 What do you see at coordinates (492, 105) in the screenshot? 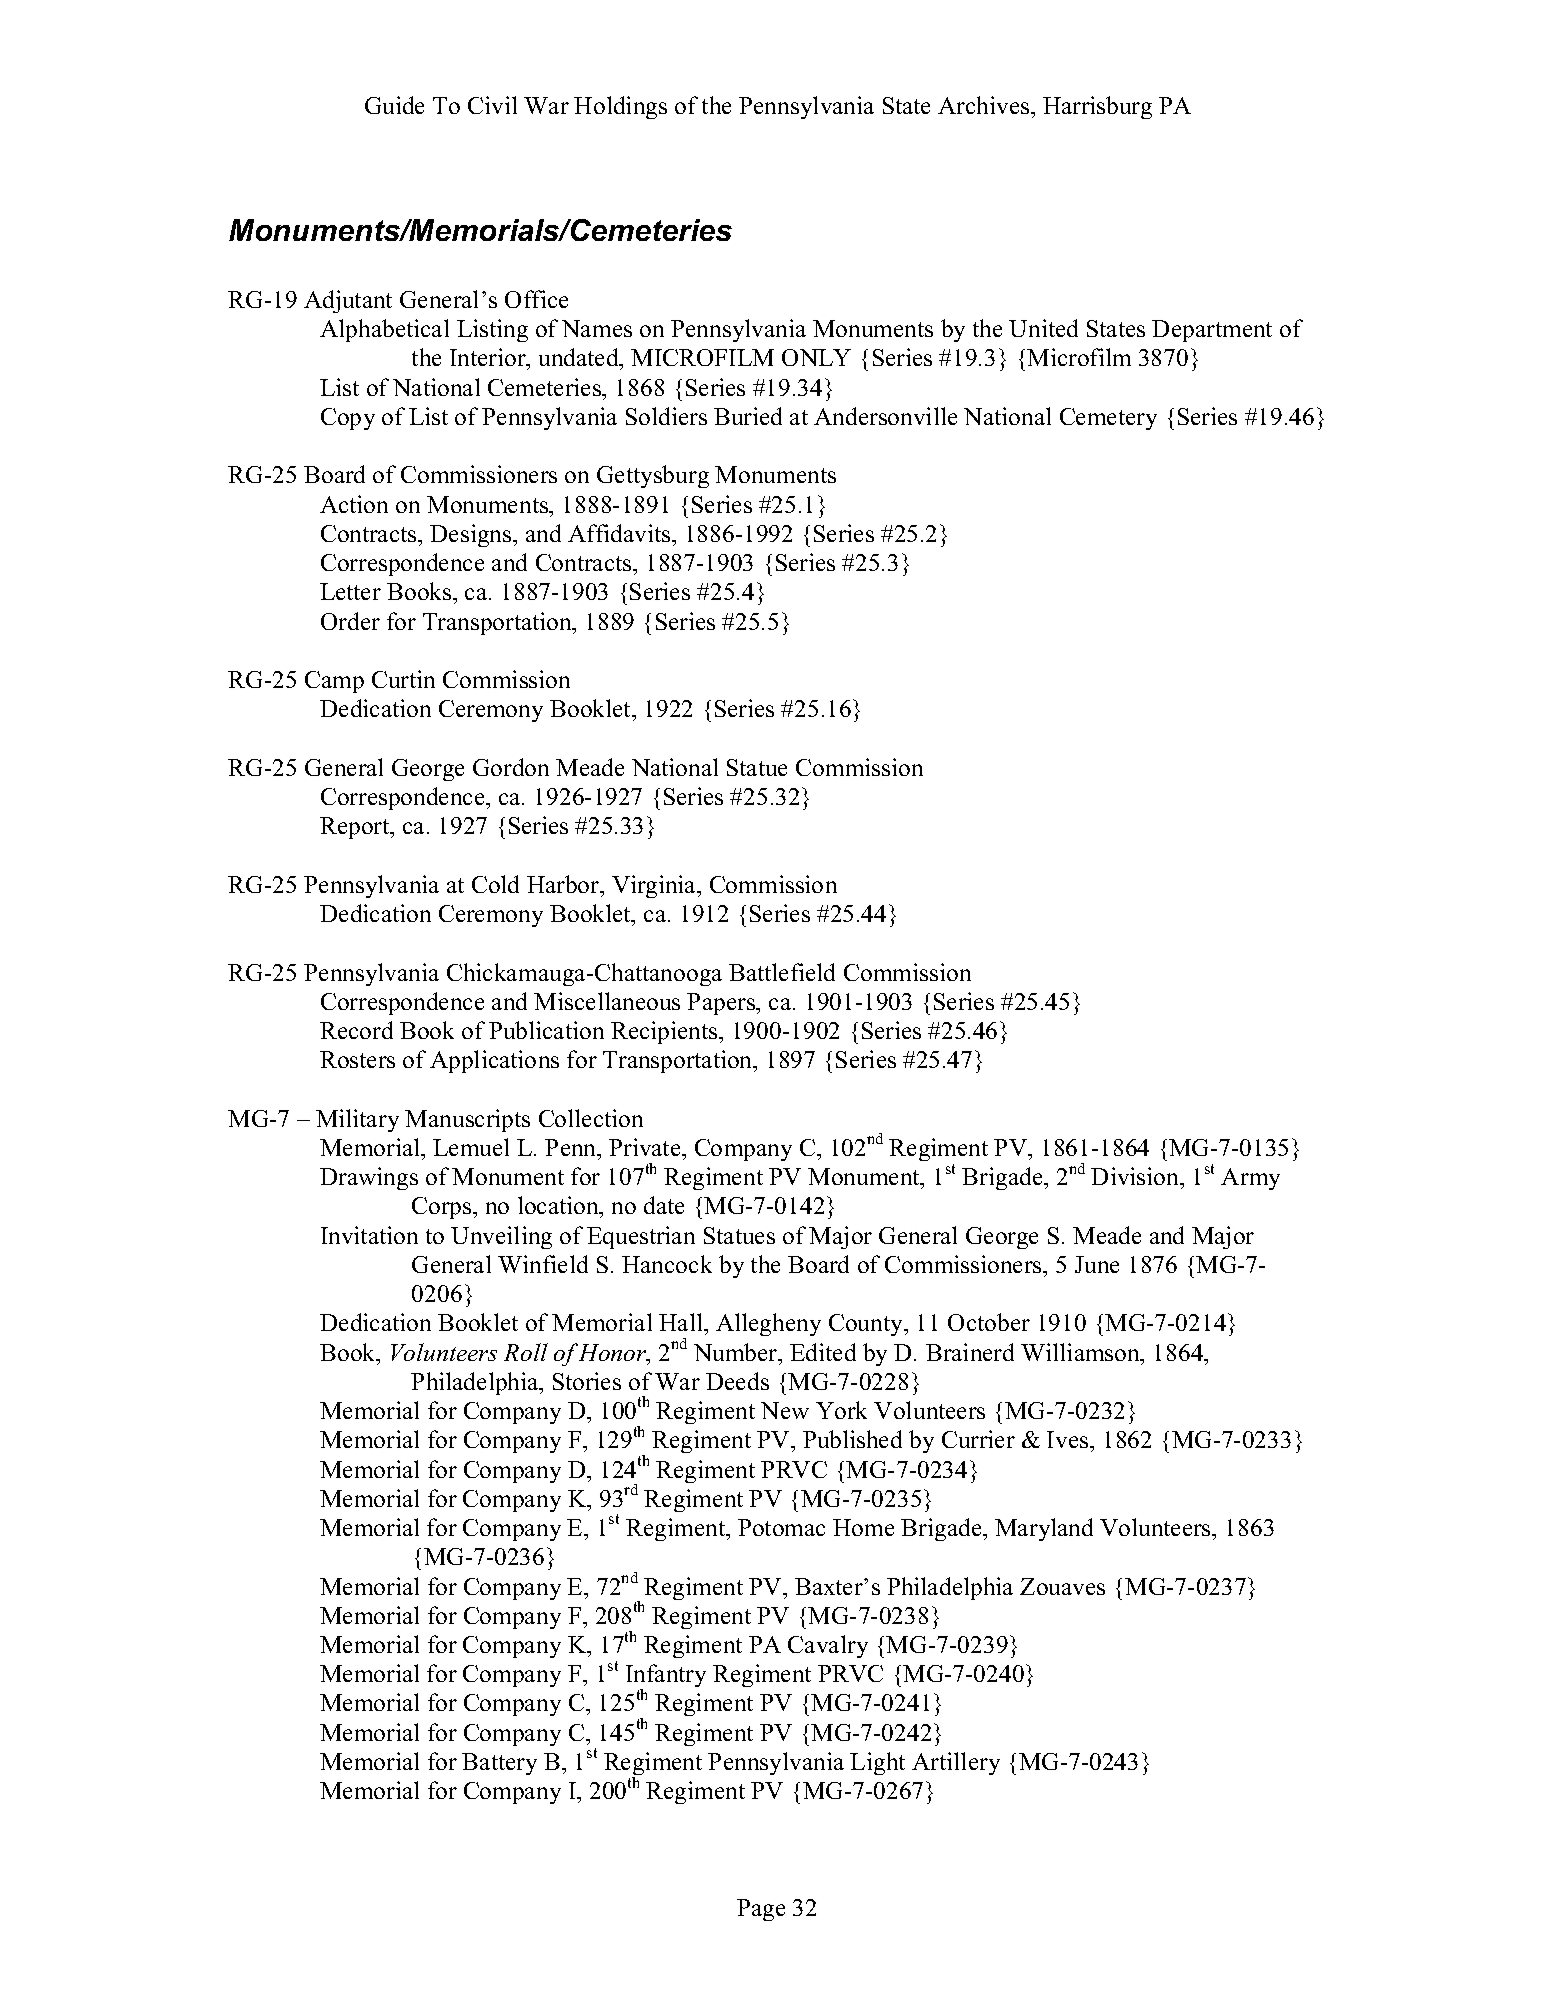
I see `Civil` at bounding box center [492, 105].
